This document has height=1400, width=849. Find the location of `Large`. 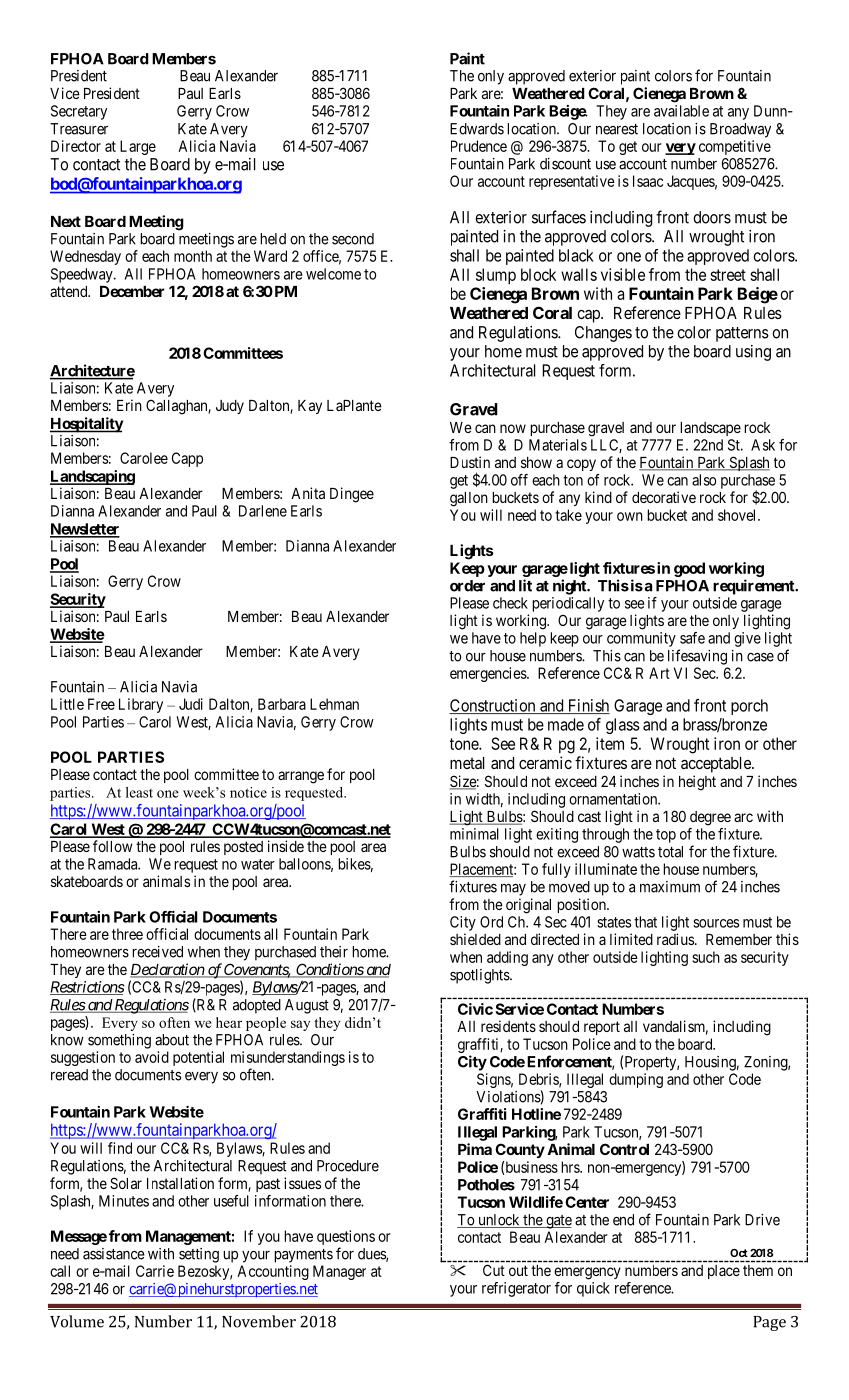

Large is located at coordinates (138, 147).
